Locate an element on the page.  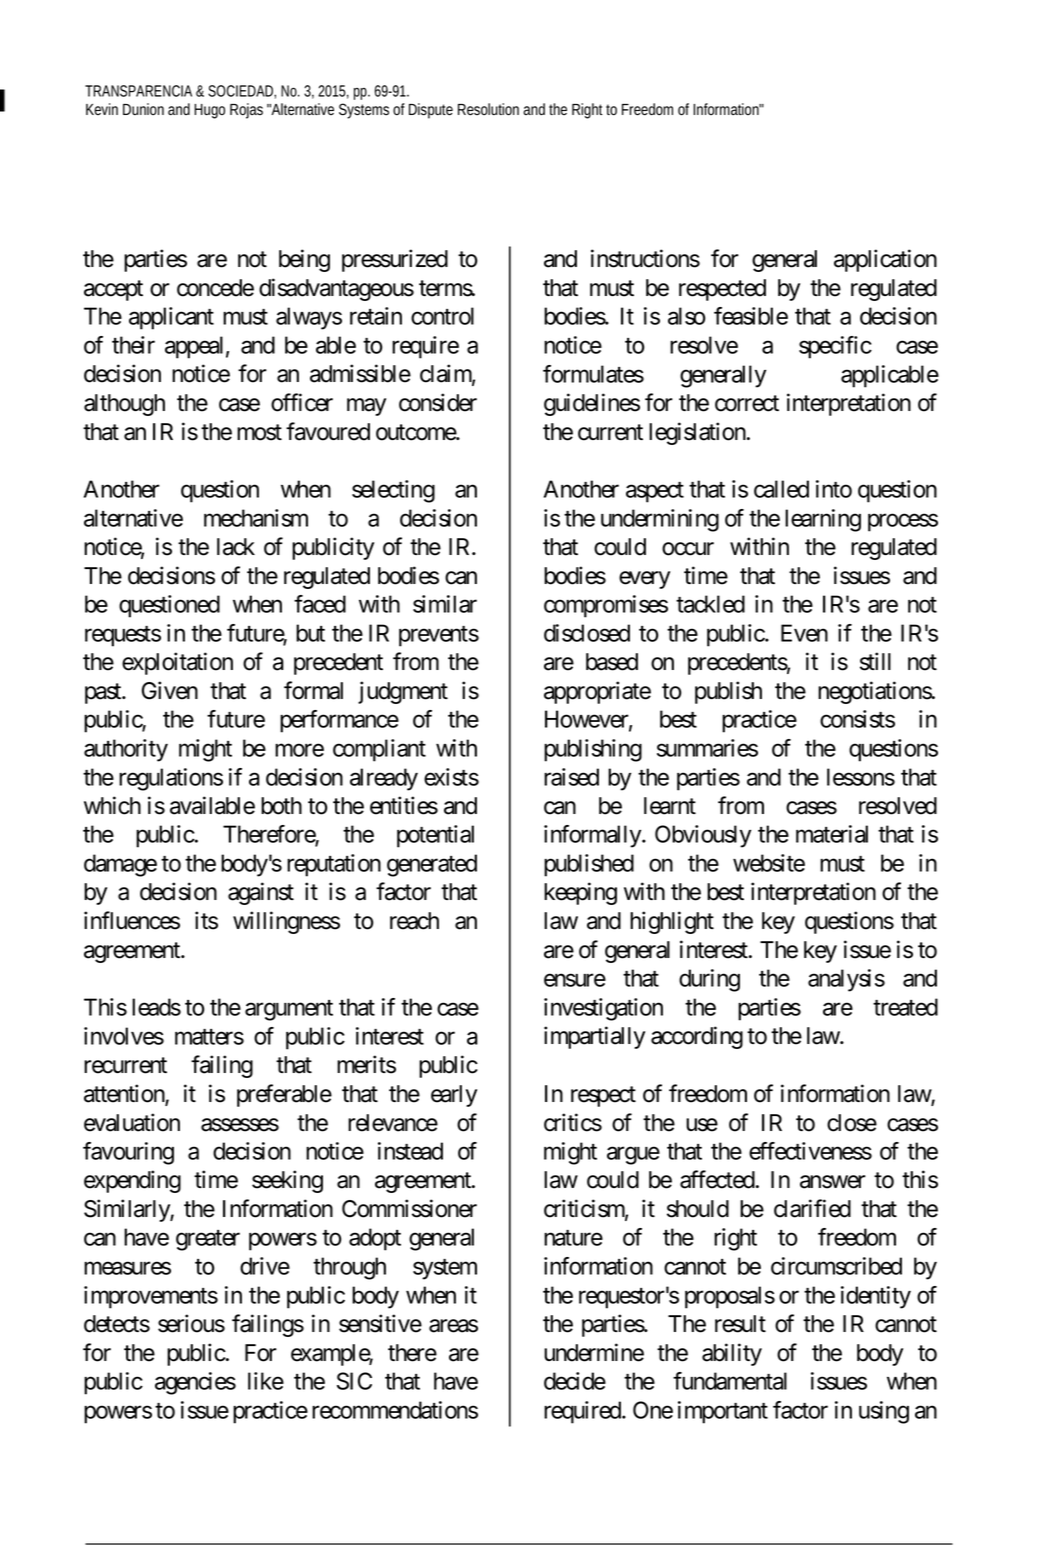
Resolution is located at coordinates (488, 109).
